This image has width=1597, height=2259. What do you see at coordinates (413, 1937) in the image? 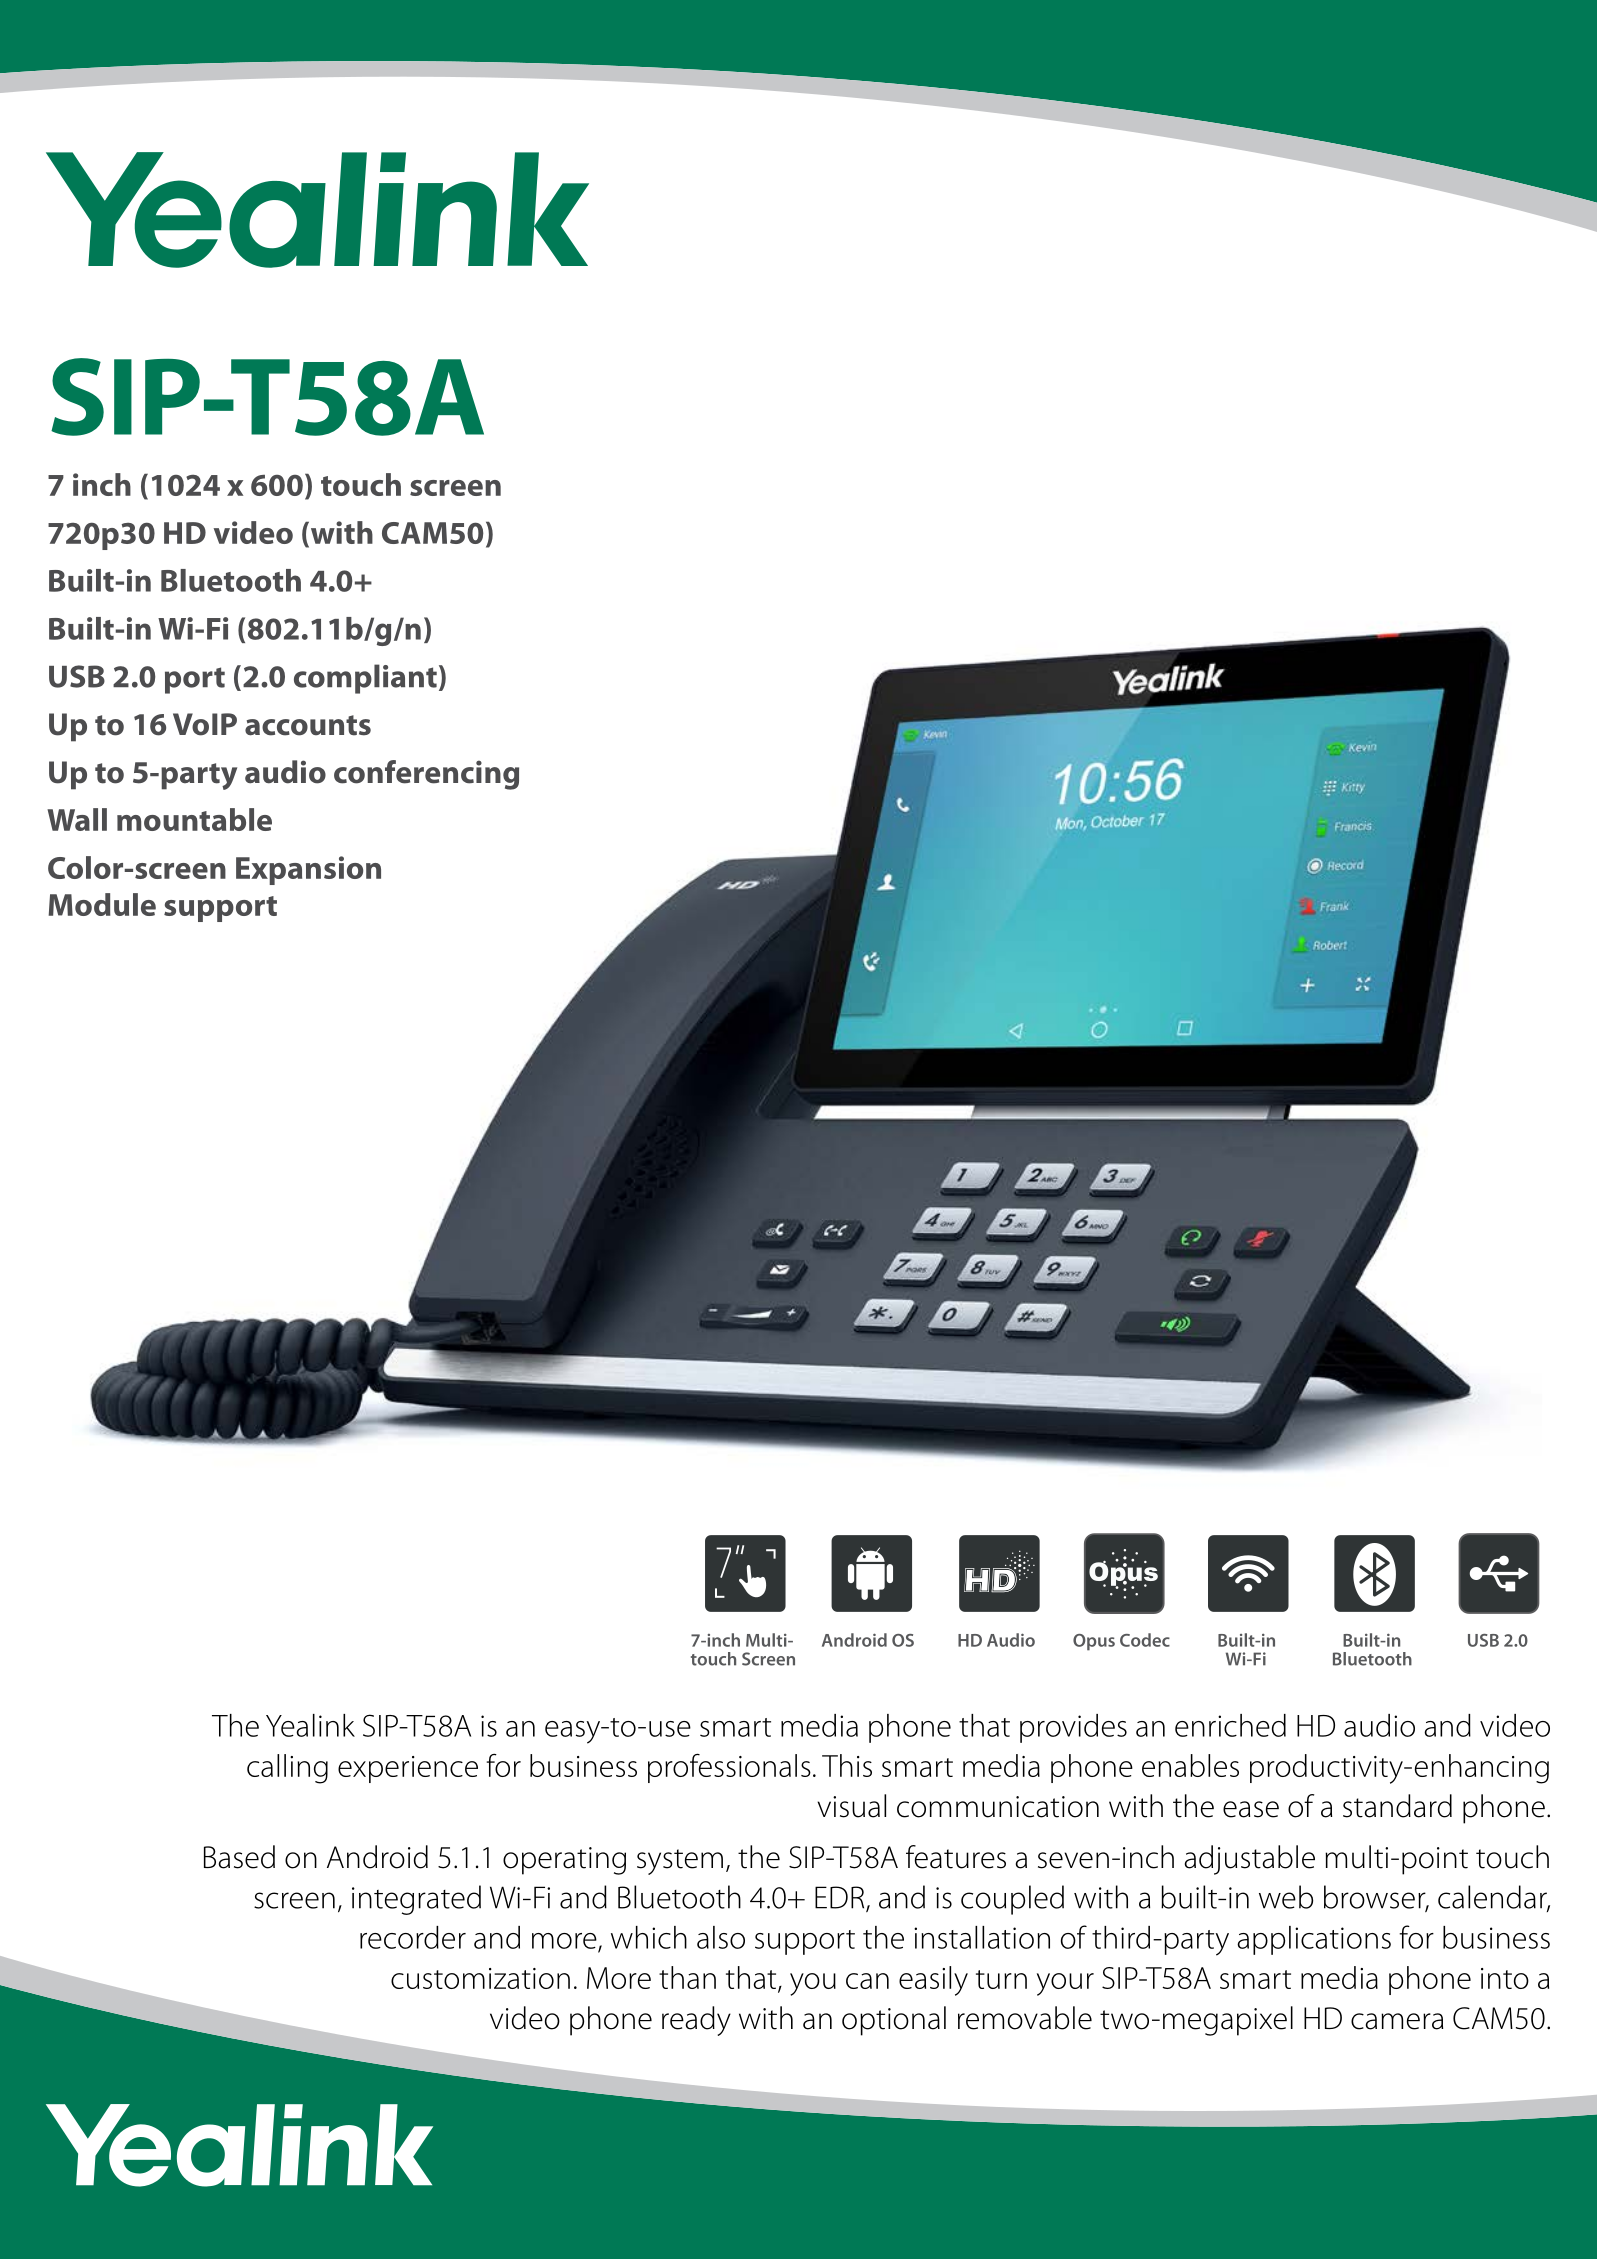
I see `recorder` at bounding box center [413, 1937].
